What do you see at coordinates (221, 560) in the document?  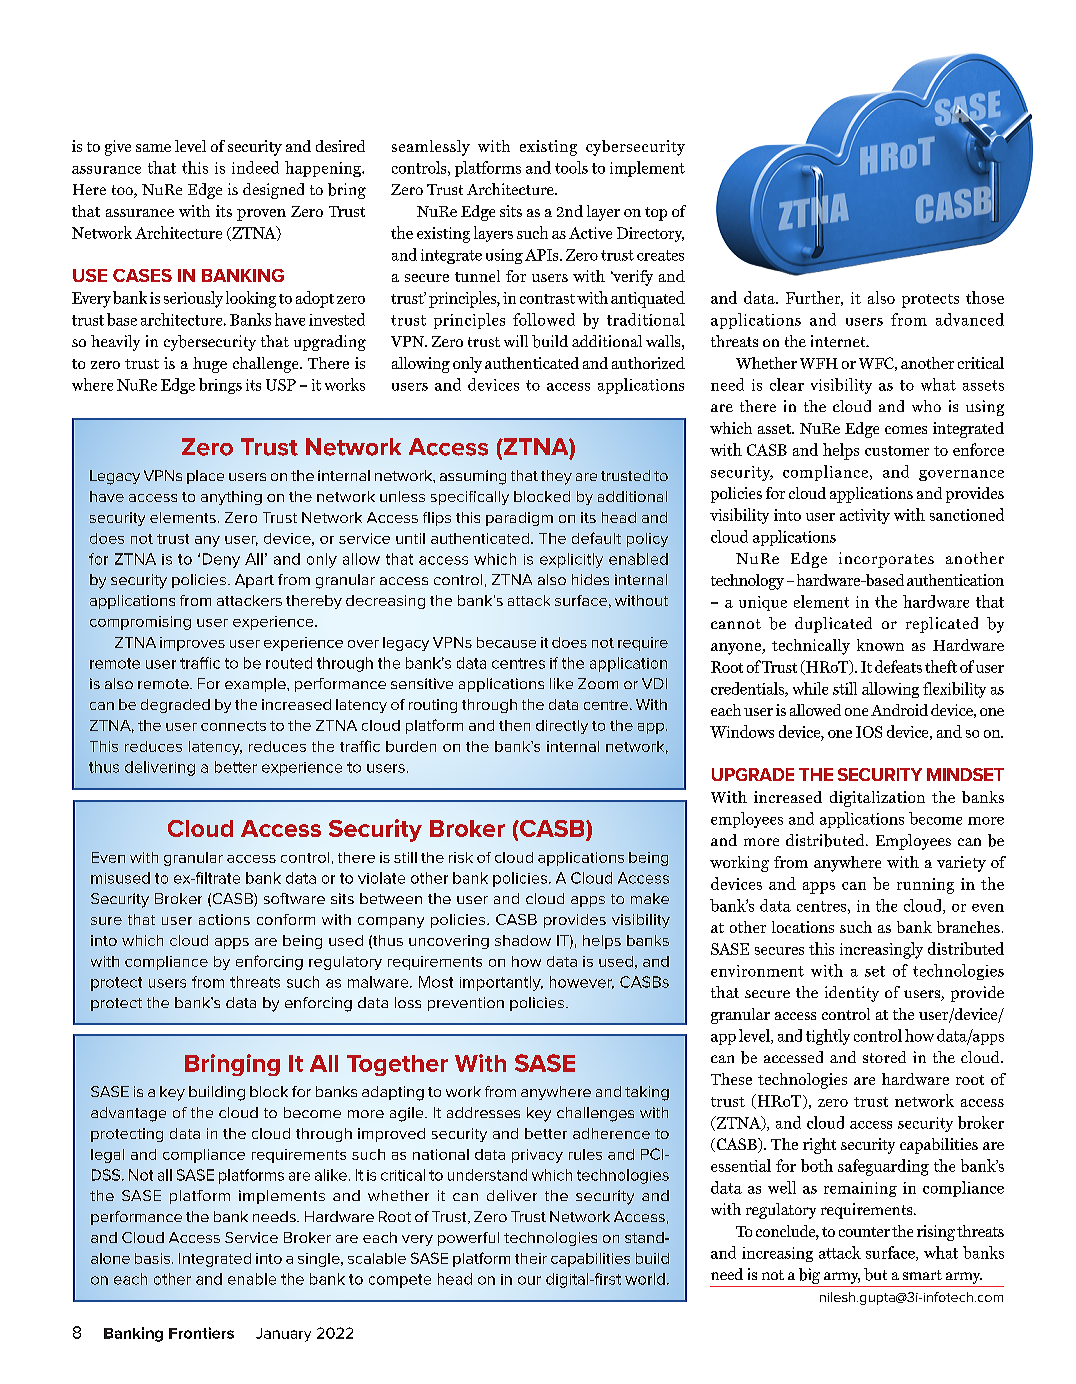 I see `Deny` at bounding box center [221, 560].
